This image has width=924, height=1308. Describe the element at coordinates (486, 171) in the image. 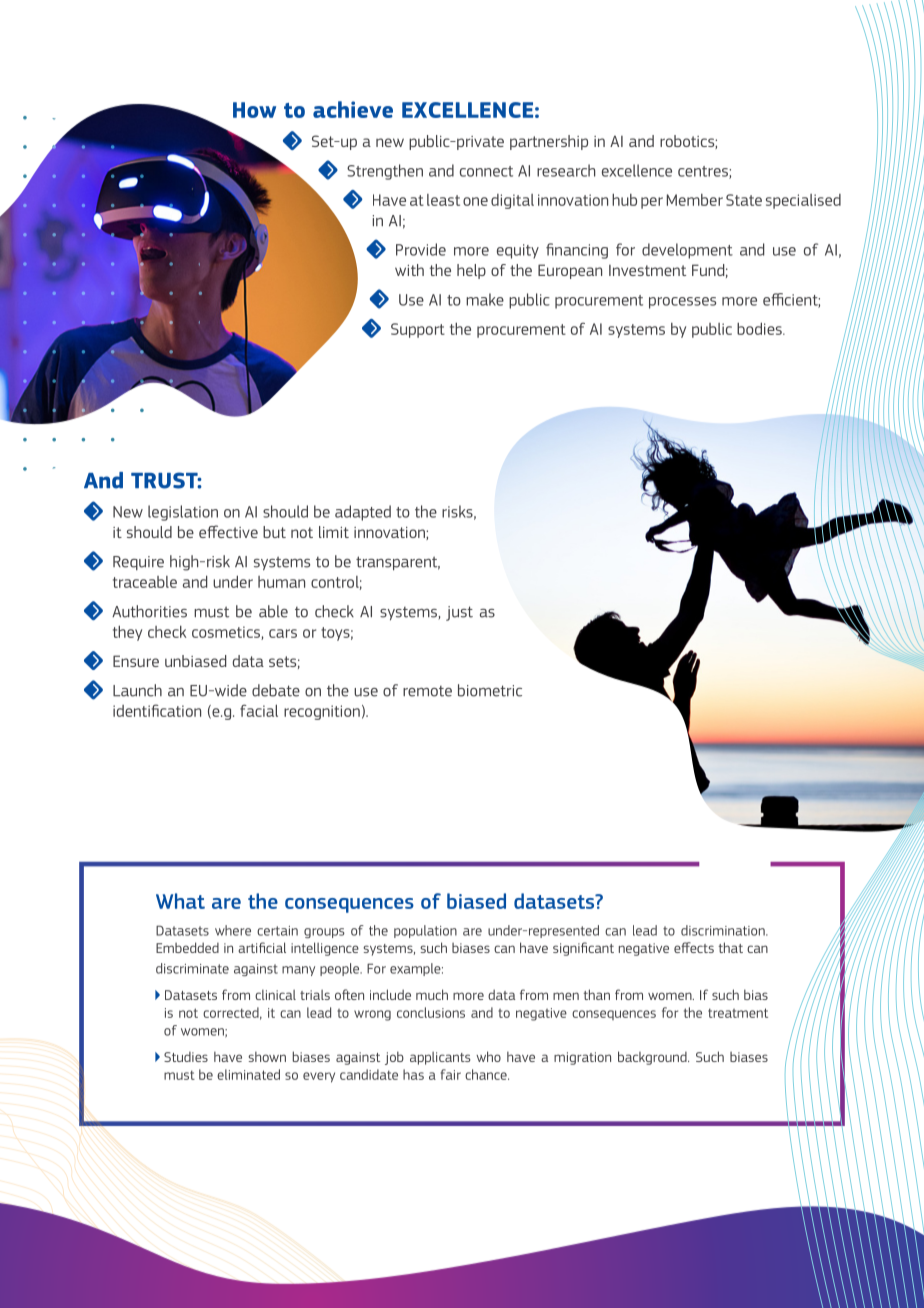

I see `connect` at that location.
